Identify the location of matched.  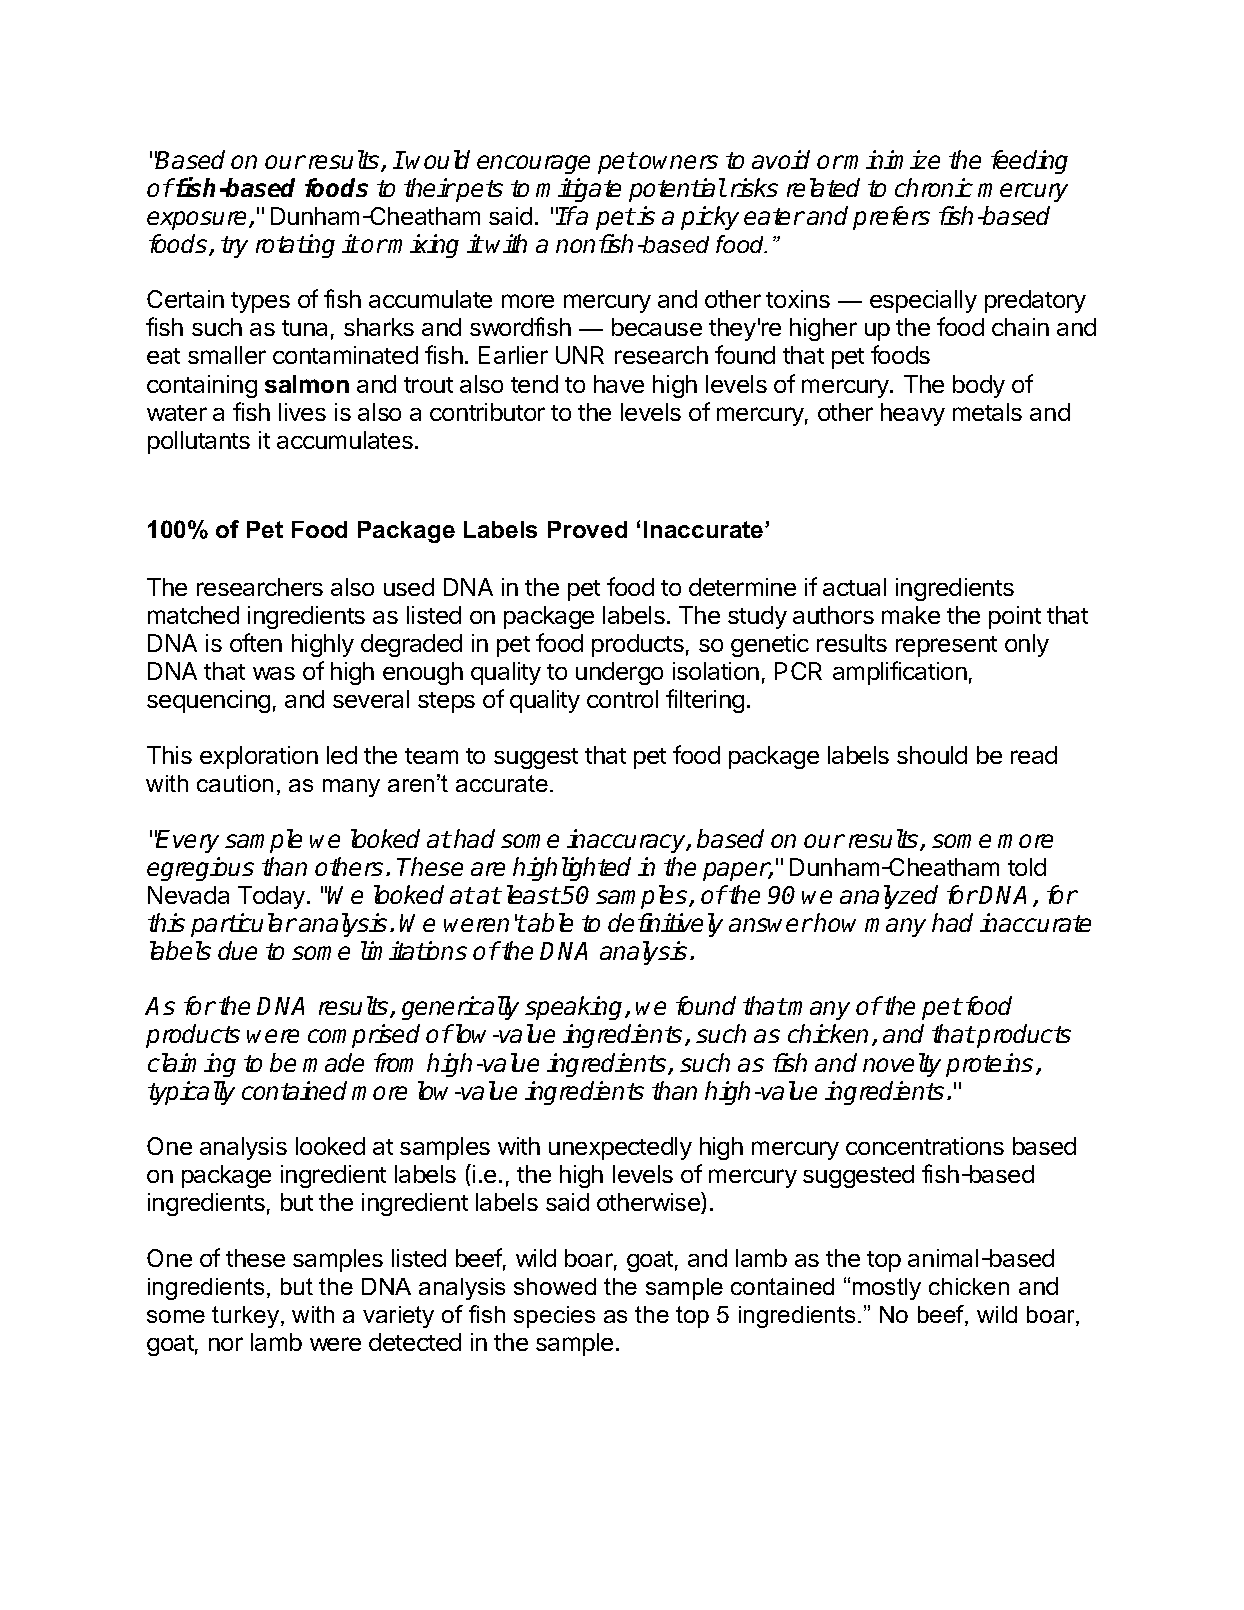
(193, 615).
